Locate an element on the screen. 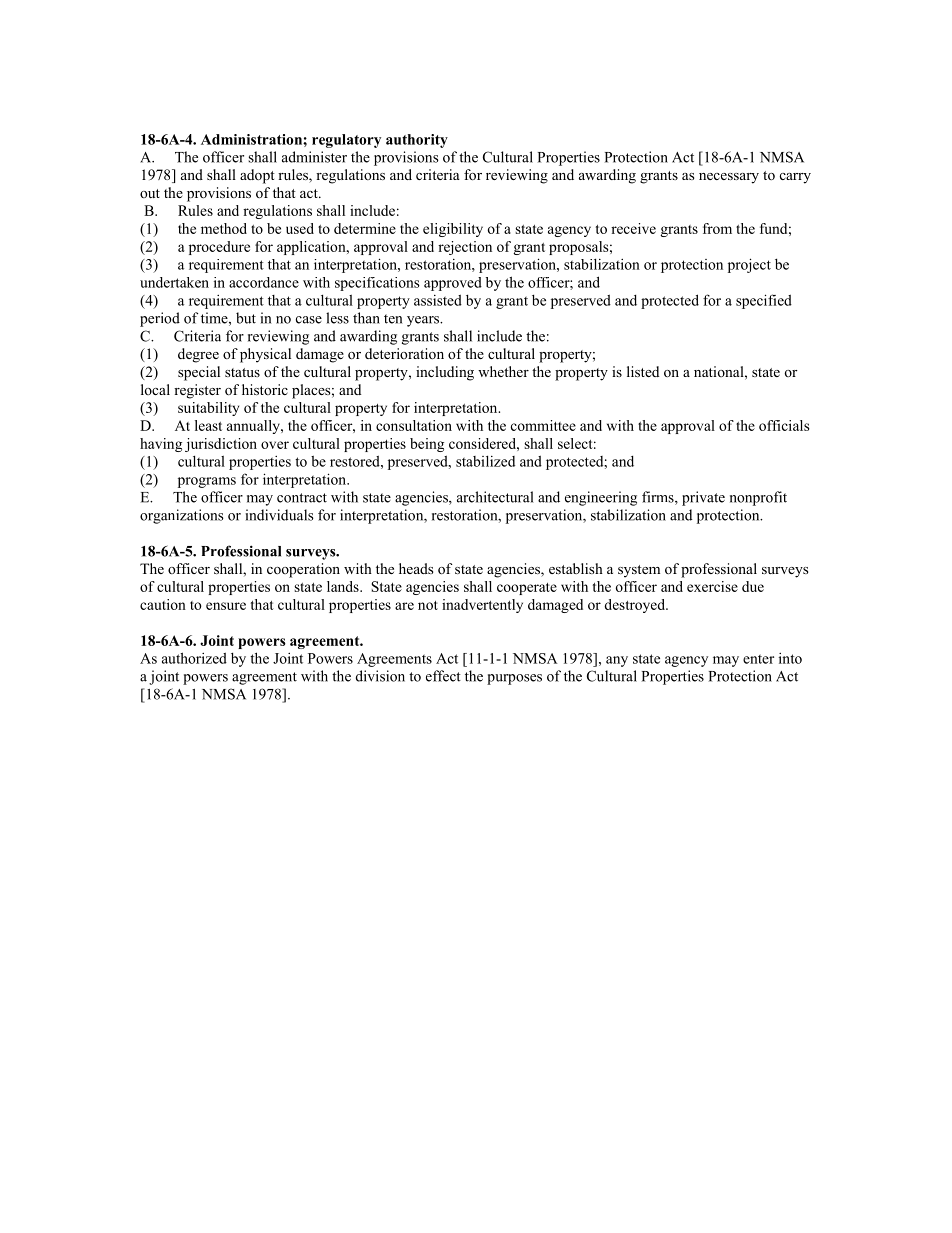  but is located at coordinates (246, 318).
